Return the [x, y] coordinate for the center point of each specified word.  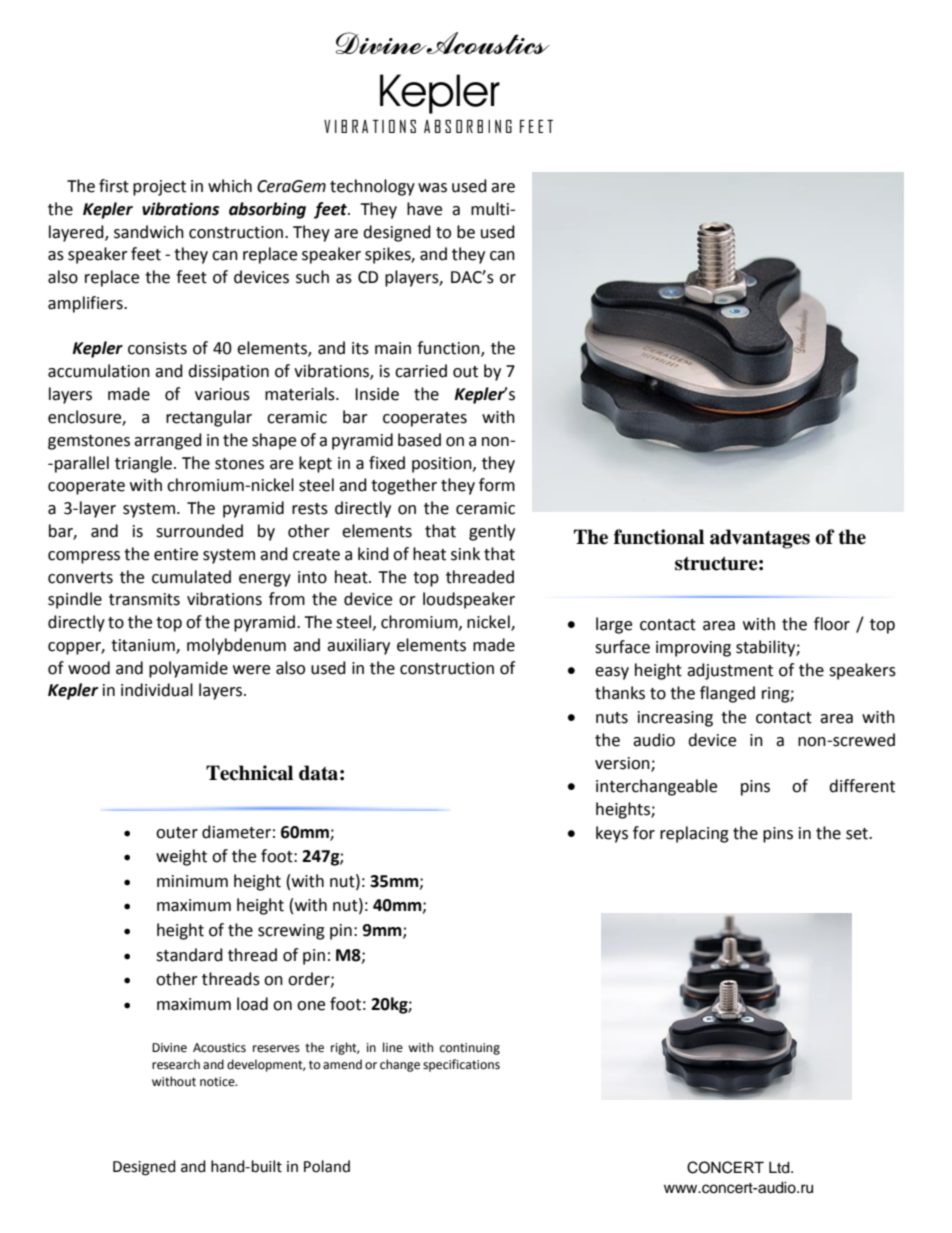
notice [218, 1082]
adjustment [730, 671]
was [432, 188]
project [159, 188]
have [424, 209]
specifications [461, 1065]
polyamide [188, 669]
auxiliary [358, 646]
